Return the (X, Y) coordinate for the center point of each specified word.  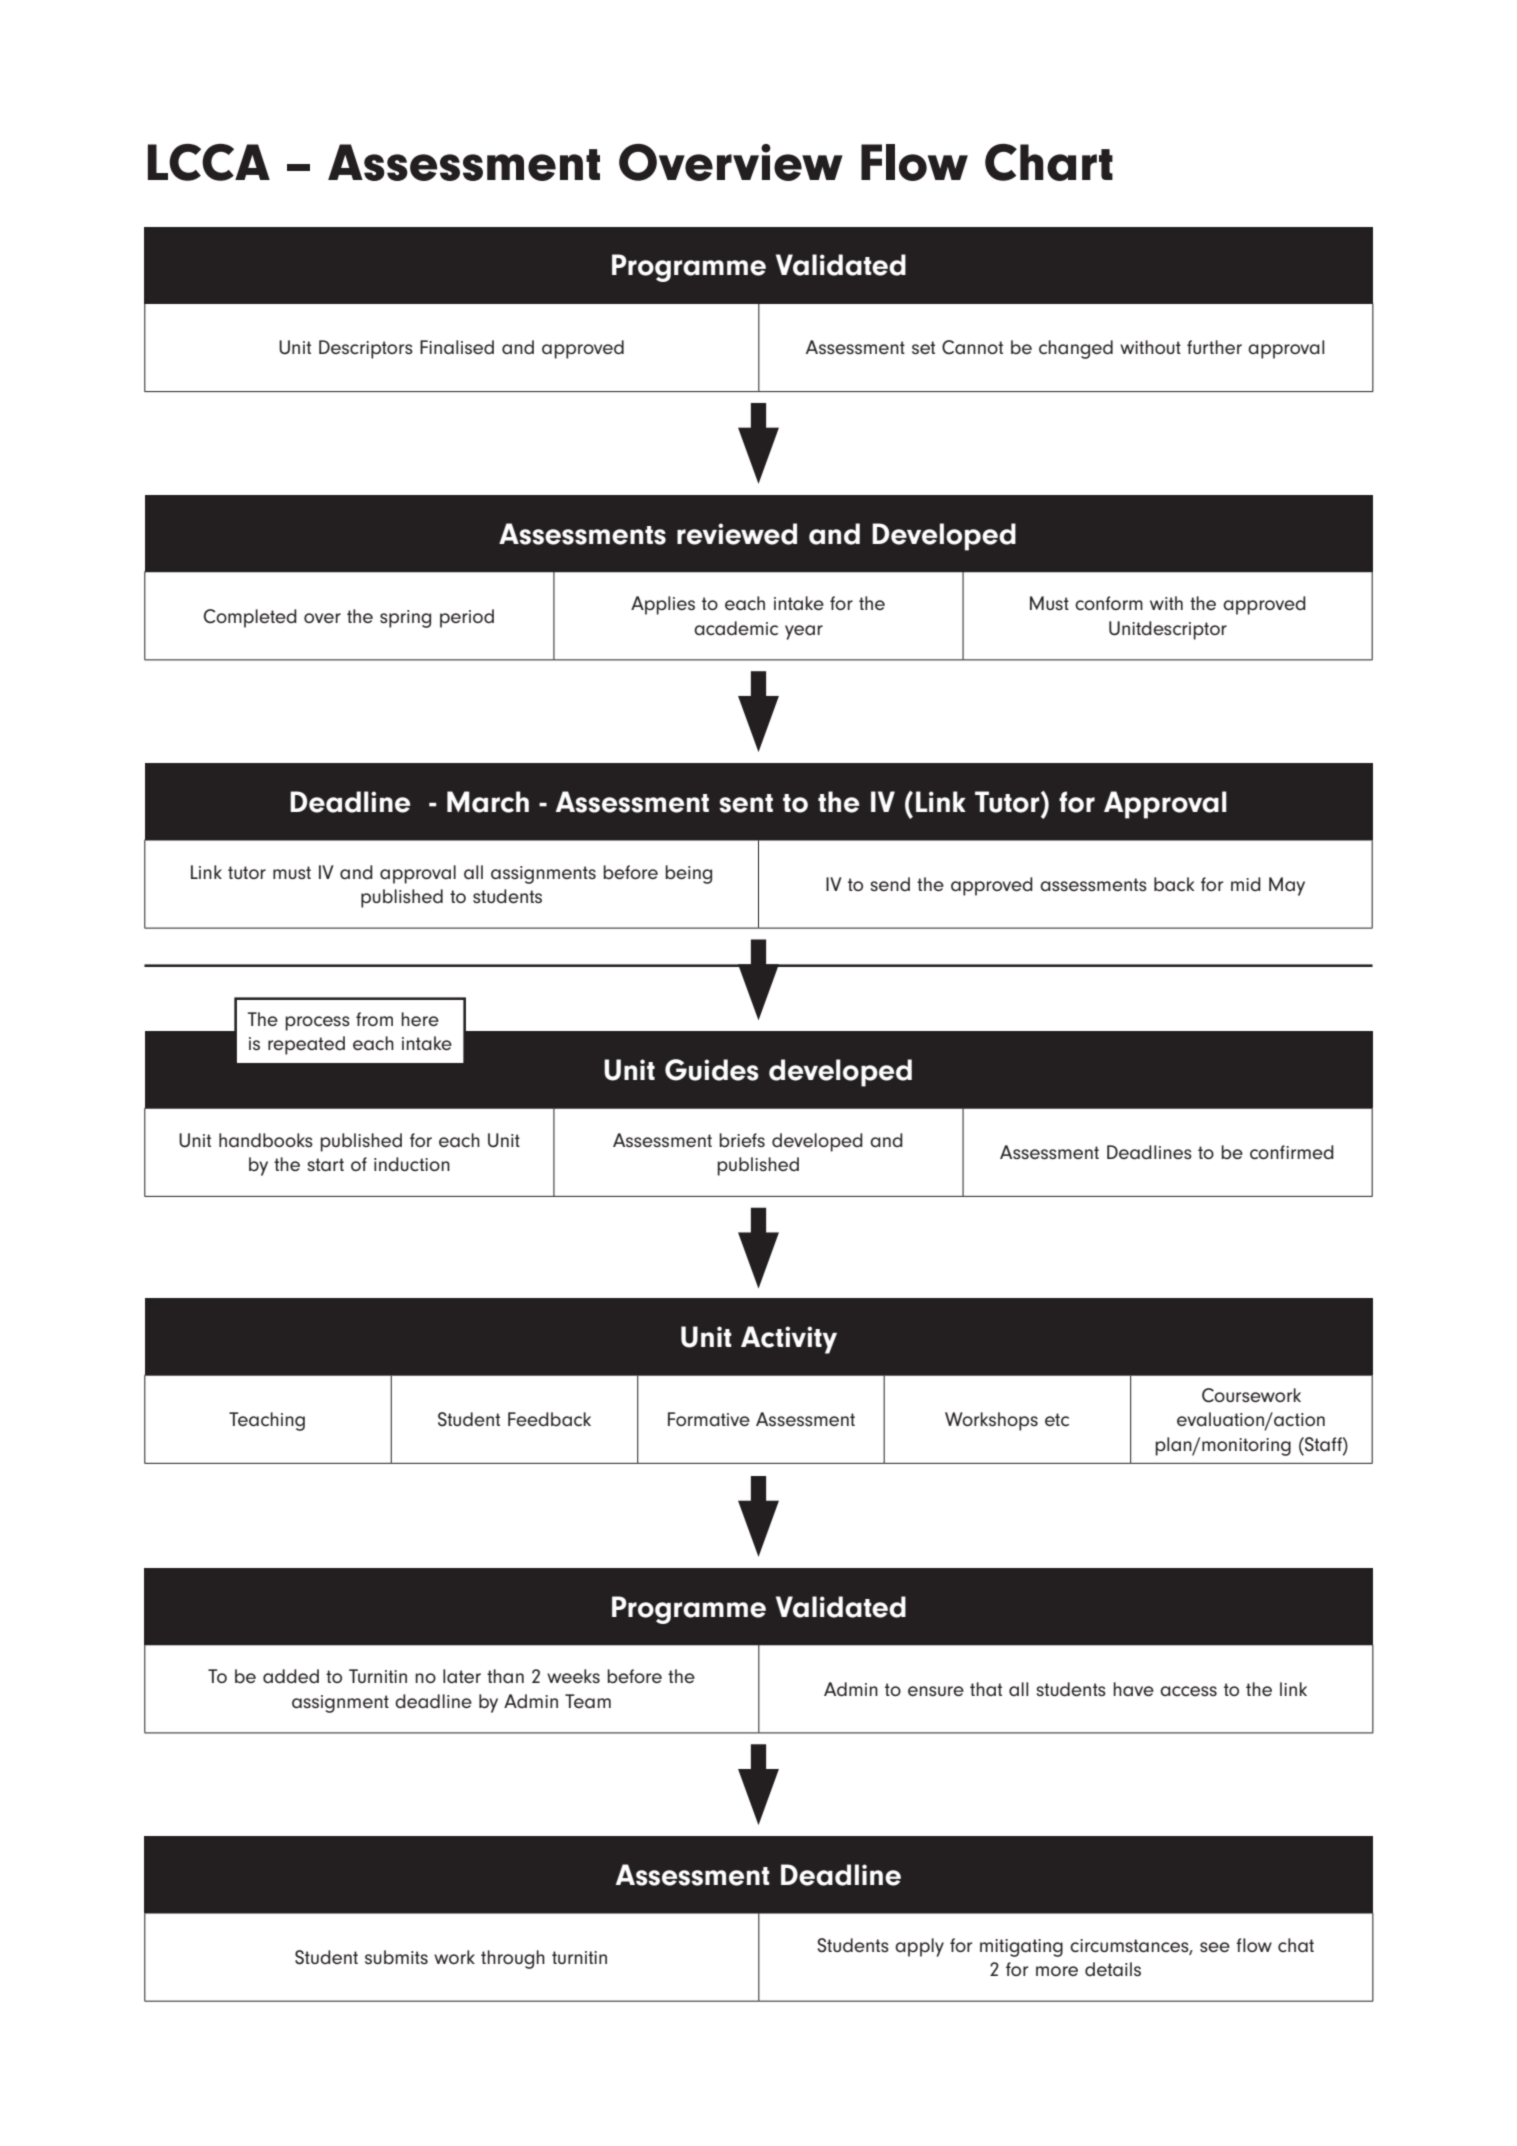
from (374, 1019)
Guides (712, 1070)
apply (919, 1947)
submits (396, 1957)
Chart (1049, 162)
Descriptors (366, 349)
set (923, 348)
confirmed (1292, 1152)
